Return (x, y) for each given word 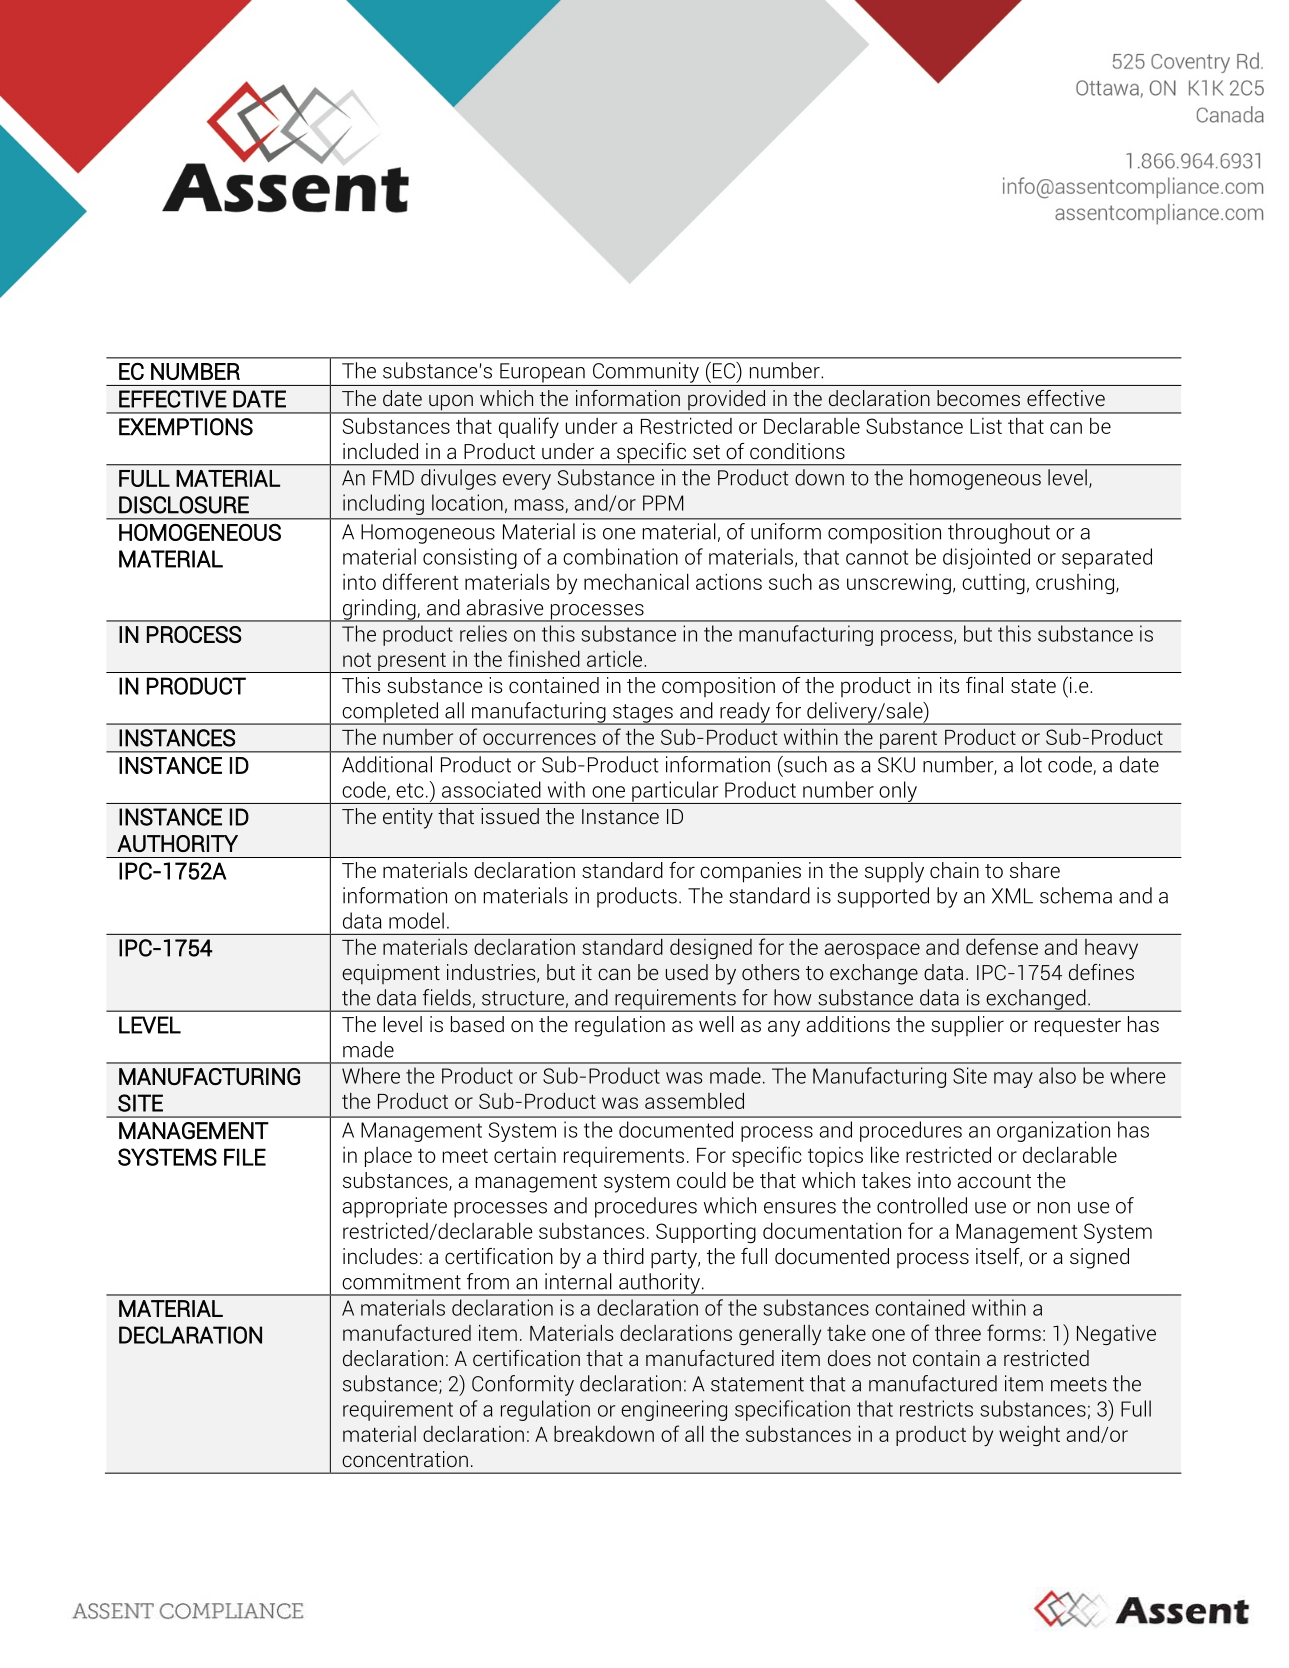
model (416, 920)
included (380, 451)
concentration (405, 1459)
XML (1012, 896)
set (706, 452)
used (687, 972)
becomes (978, 398)
